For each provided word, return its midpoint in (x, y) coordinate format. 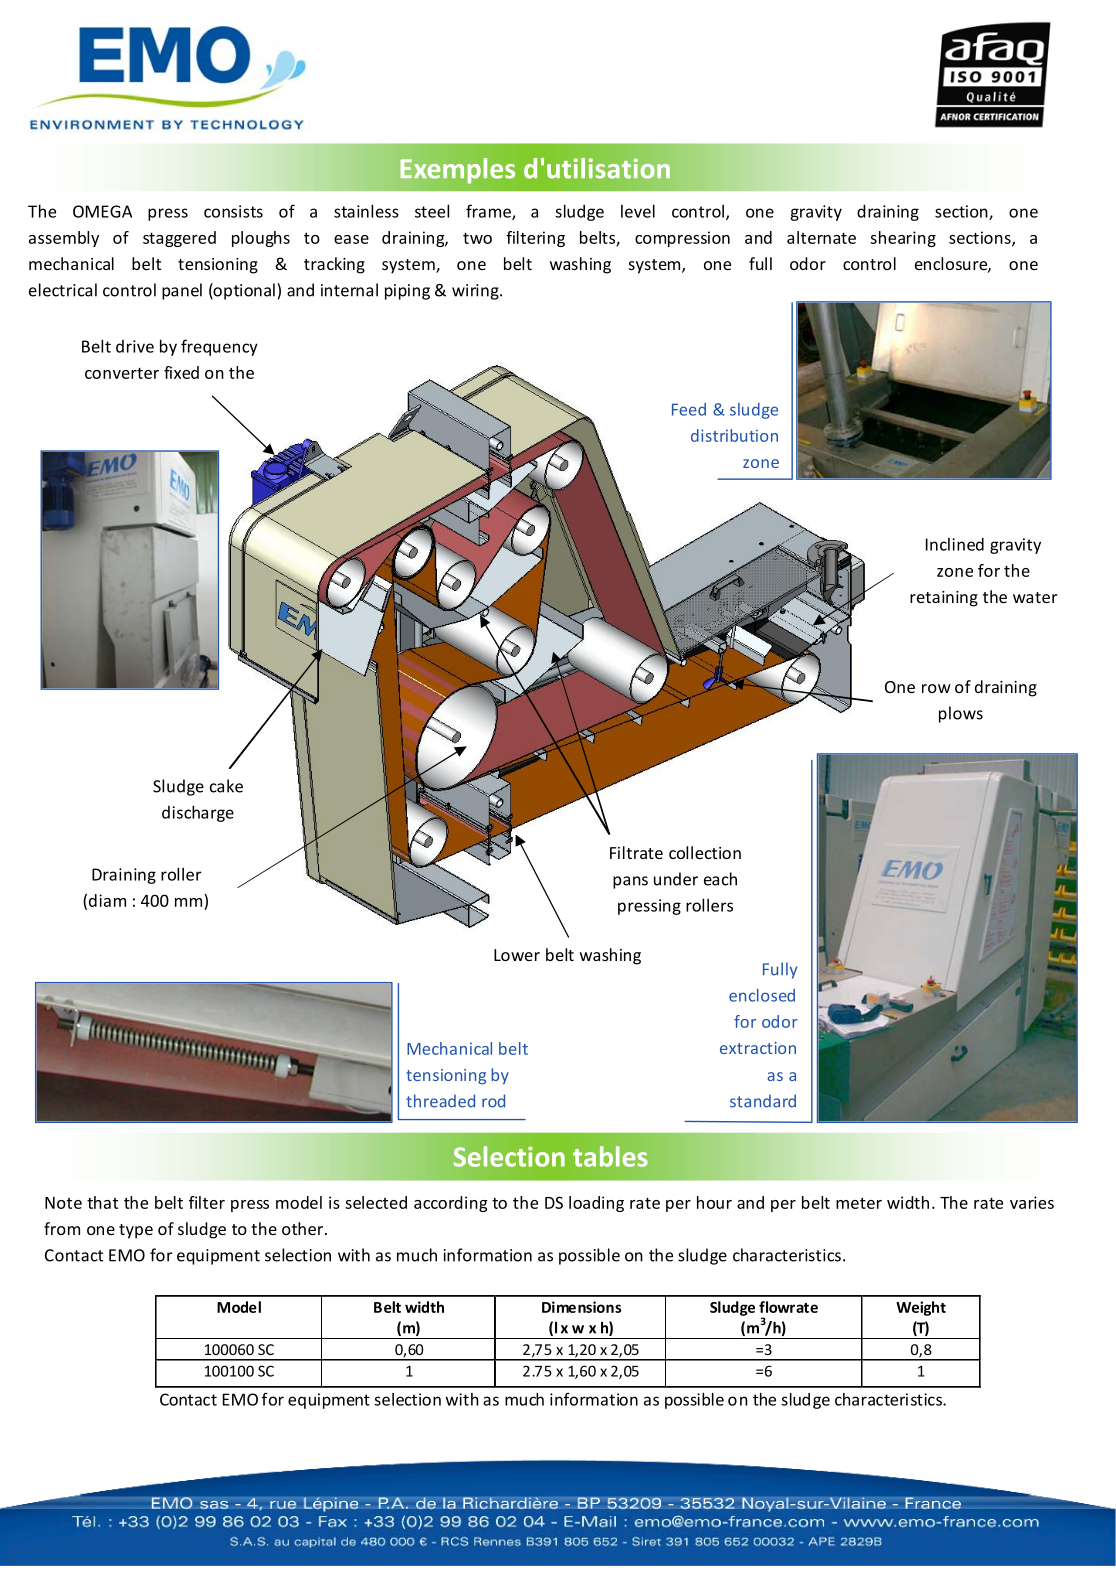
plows (961, 714)
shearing (903, 239)
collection (705, 852)
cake (226, 786)
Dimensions (581, 1307)
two (477, 238)
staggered (179, 239)
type (136, 1231)
